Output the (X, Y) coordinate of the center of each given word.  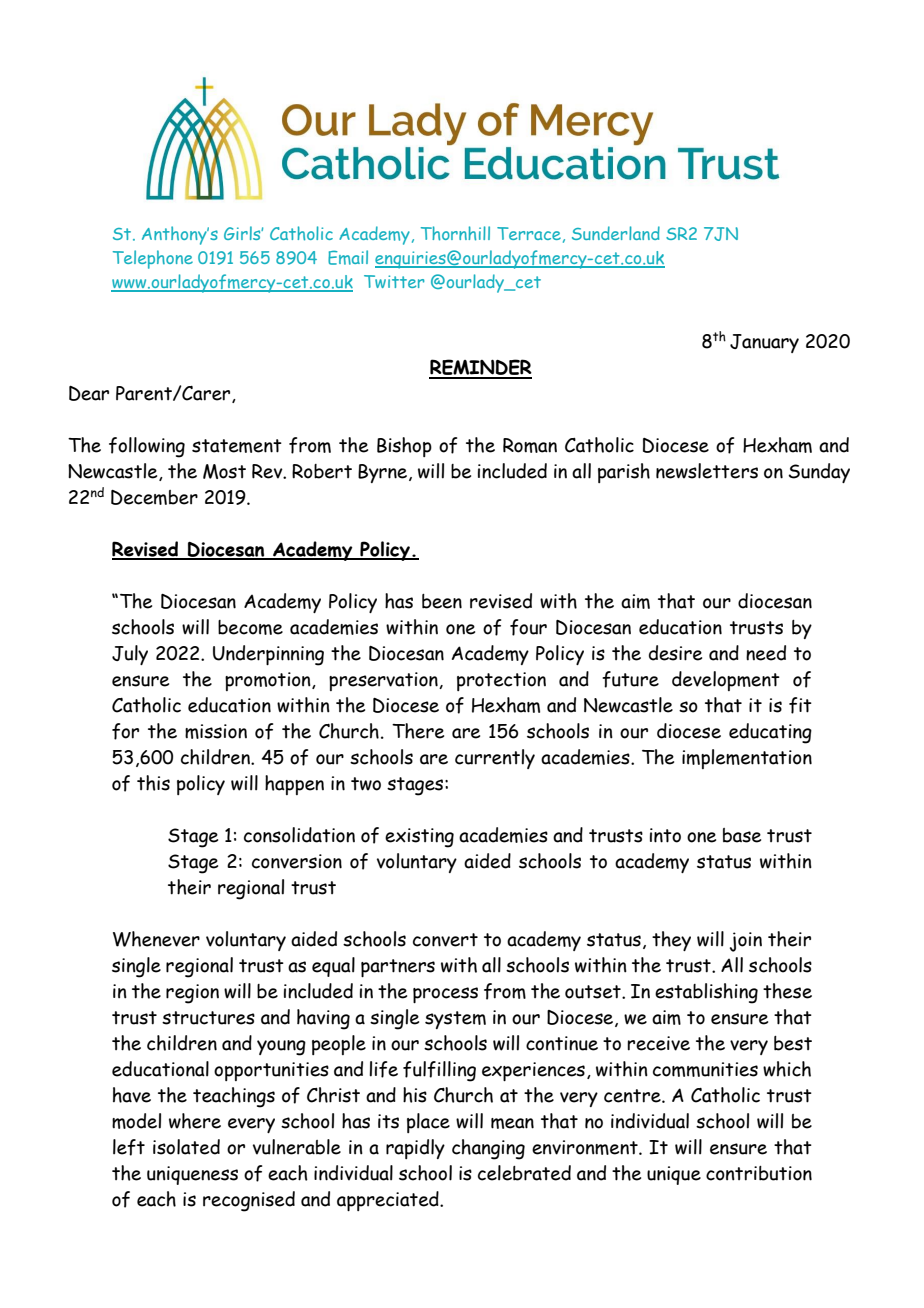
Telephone (153, 259)
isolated (186, 1147)
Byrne (384, 473)
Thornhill (455, 233)
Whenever (156, 939)
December (154, 497)
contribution (759, 1173)
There (418, 731)
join (746, 942)
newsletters (707, 471)
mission (216, 731)
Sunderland (616, 233)
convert (445, 940)
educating (770, 733)
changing (488, 1149)
